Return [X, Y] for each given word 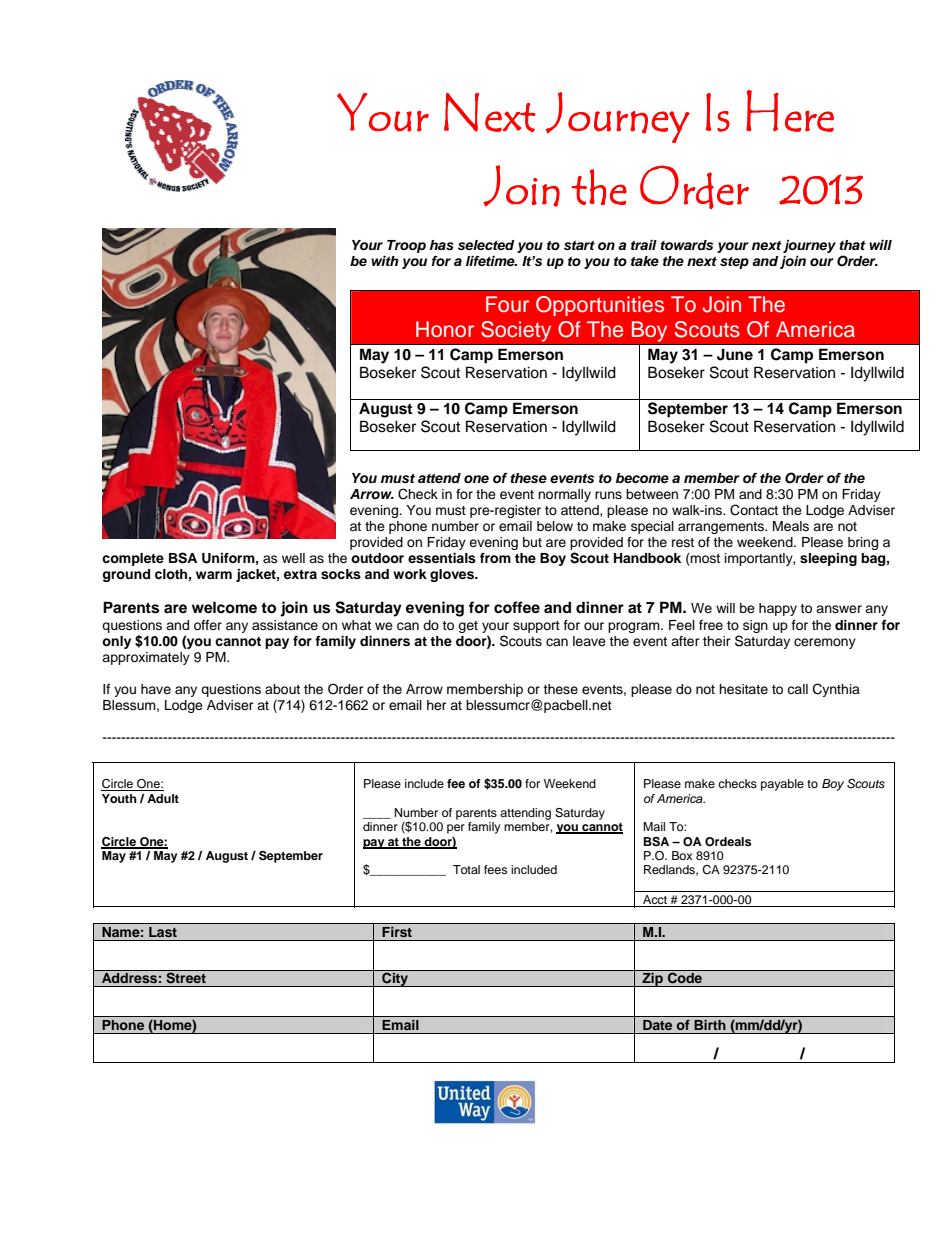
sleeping [828, 559]
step [734, 263]
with [385, 261]
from [495, 558]
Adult [163, 798]
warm [214, 575]
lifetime [491, 261]
